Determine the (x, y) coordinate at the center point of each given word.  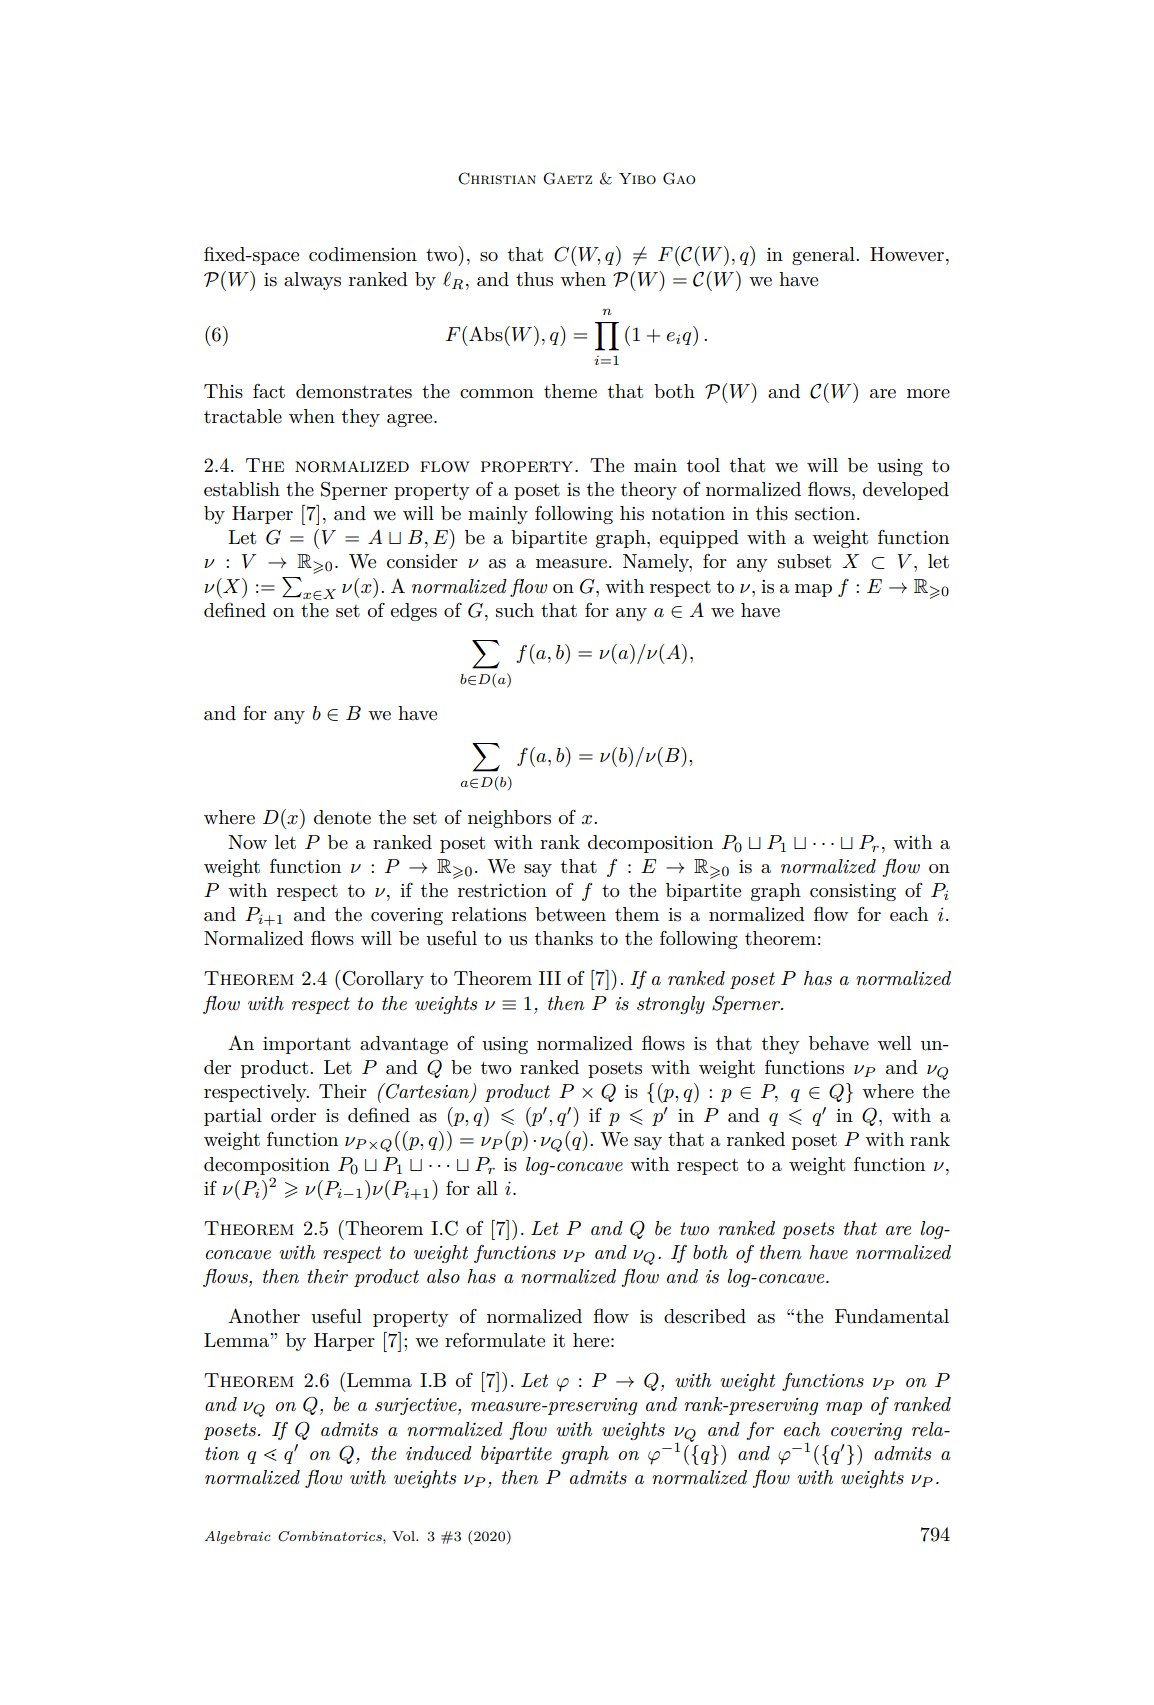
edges (413, 612)
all (487, 1188)
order (293, 1115)
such (515, 610)
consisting (853, 892)
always (312, 281)
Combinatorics (331, 1536)
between (570, 914)
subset (804, 561)
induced (439, 1453)
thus (534, 279)
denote (342, 817)
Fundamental (892, 1316)
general (824, 256)
